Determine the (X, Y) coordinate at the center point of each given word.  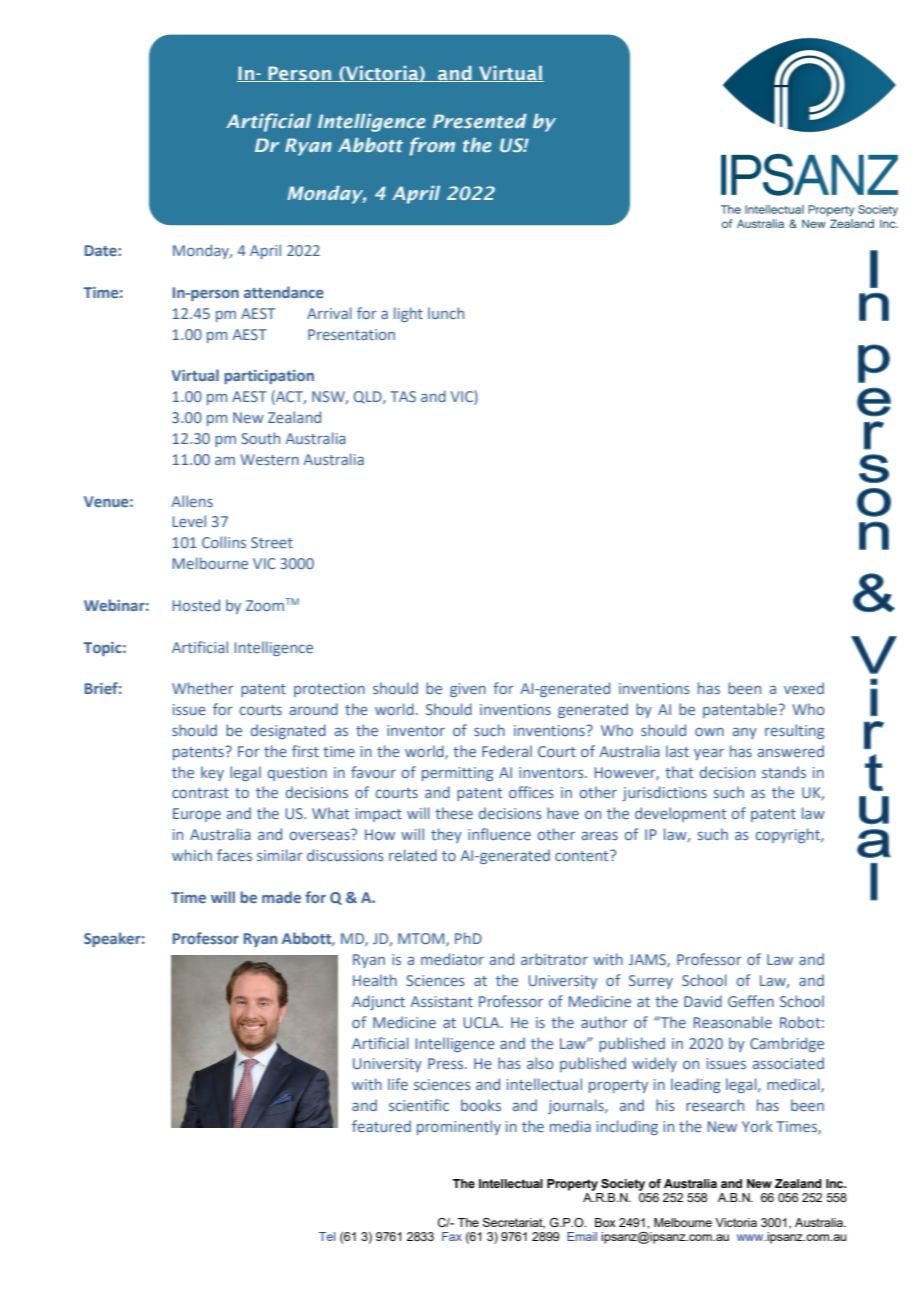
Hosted (196, 605)
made (281, 897)
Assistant (441, 1001)
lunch (446, 313)
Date (102, 250)
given (468, 690)
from (432, 146)
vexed (804, 688)
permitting (457, 774)
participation (269, 377)
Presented (480, 121)
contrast (200, 793)
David (703, 1001)
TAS (403, 396)
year (709, 754)
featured (381, 1126)
